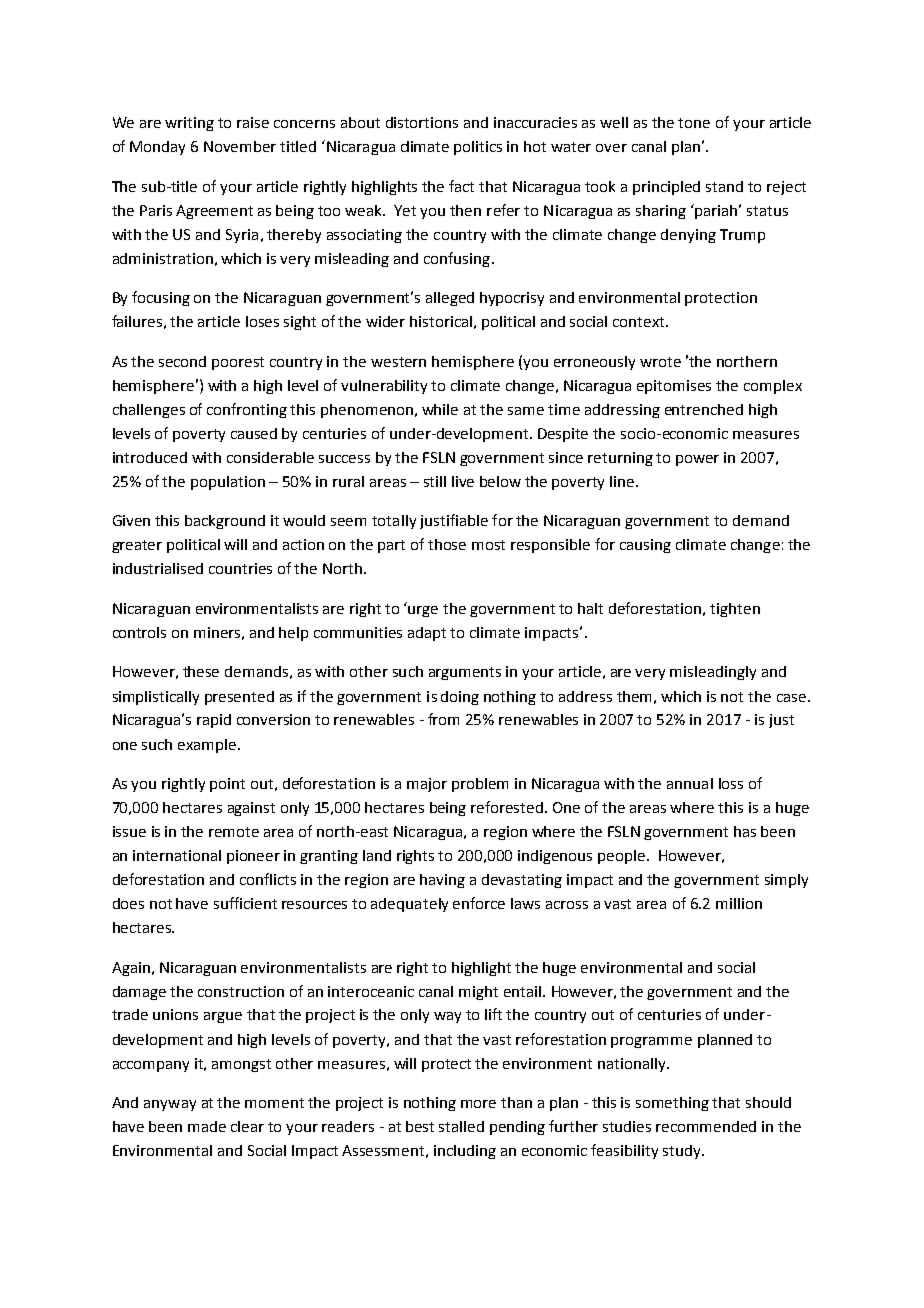  I want to click on recommended, so click(706, 1126).
